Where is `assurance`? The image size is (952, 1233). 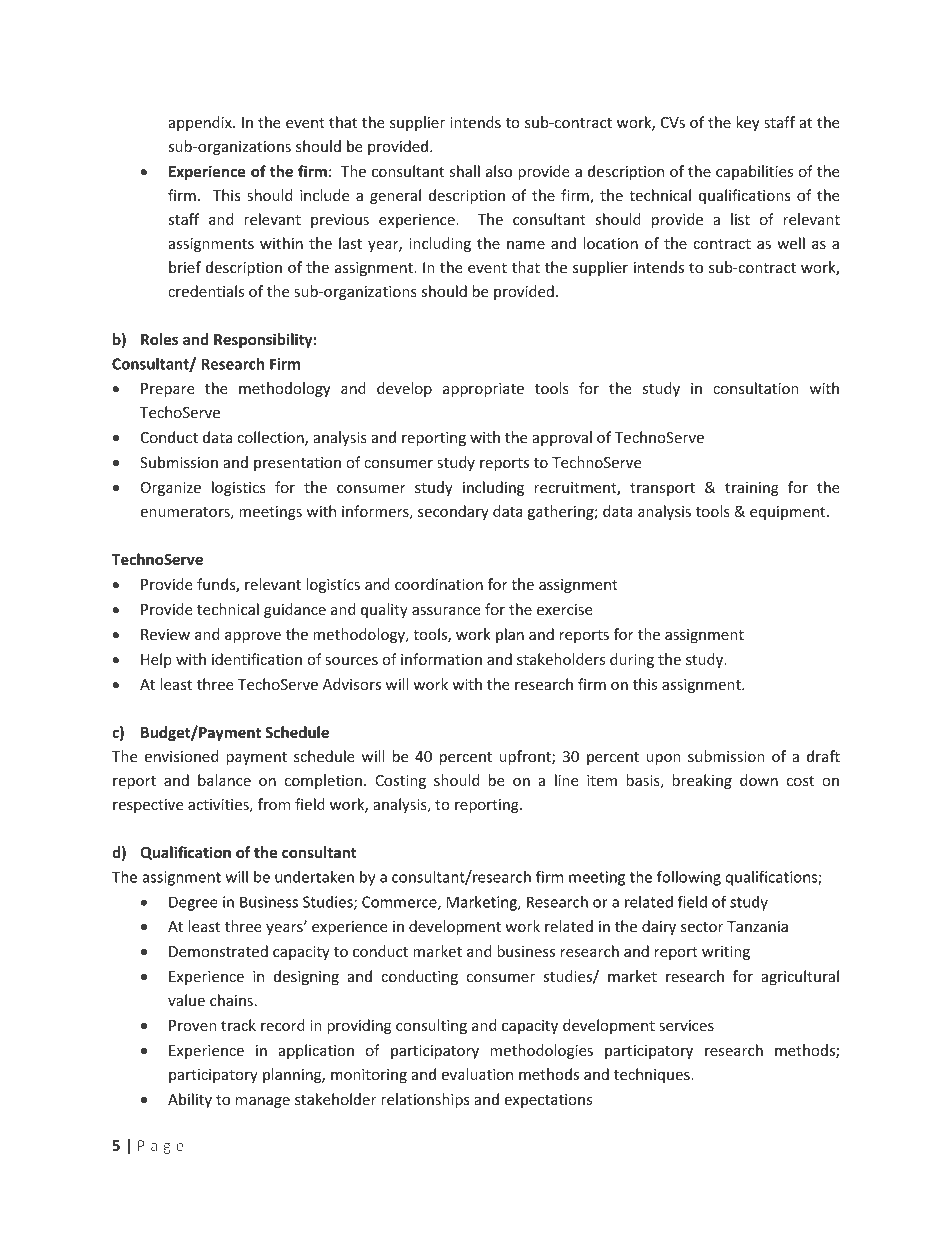 assurance is located at coordinates (446, 611).
